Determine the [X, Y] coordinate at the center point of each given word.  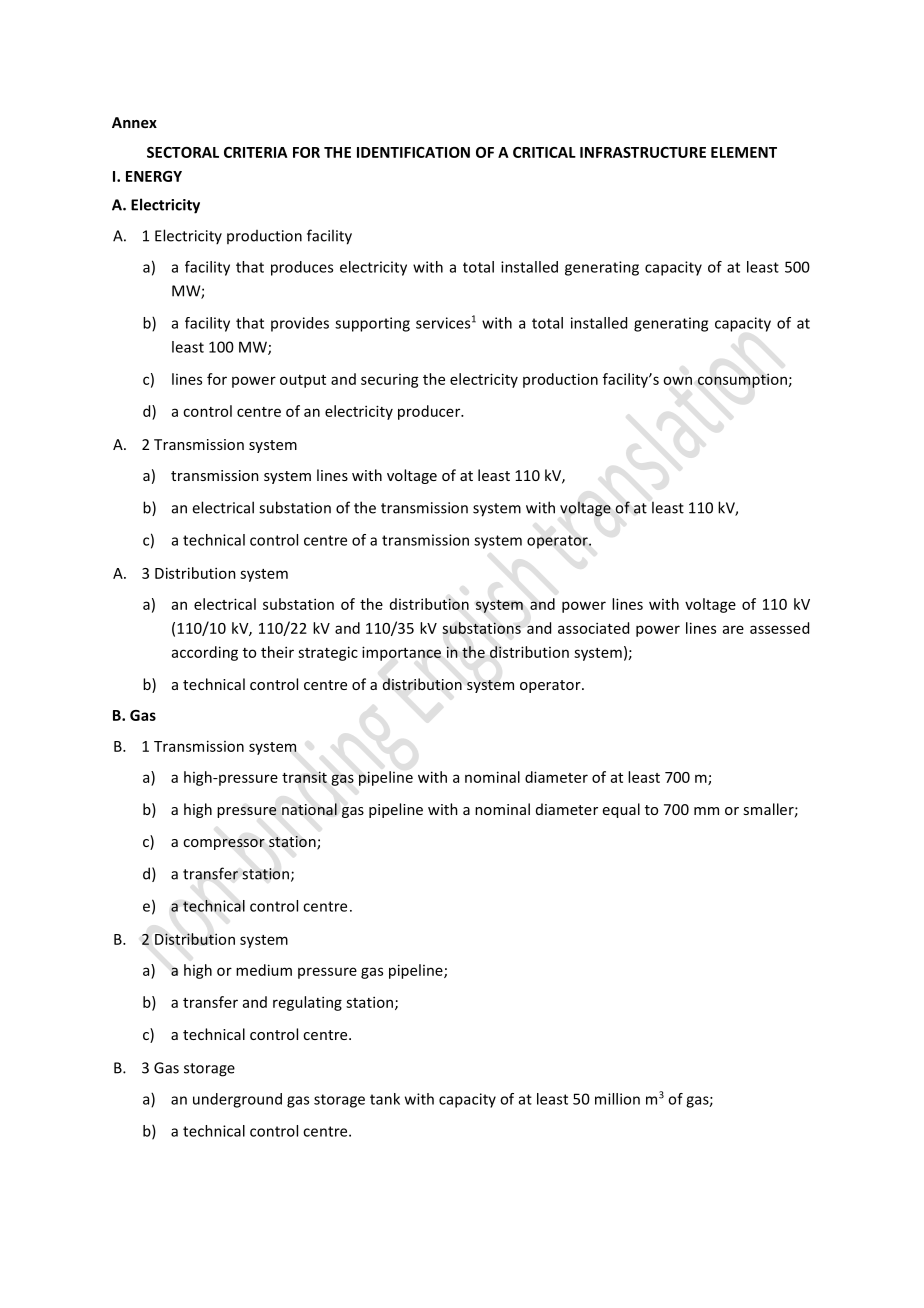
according [205, 653]
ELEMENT [744, 152]
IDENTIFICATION [413, 152]
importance [401, 653]
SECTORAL [183, 152]
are [733, 629]
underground [237, 1100]
